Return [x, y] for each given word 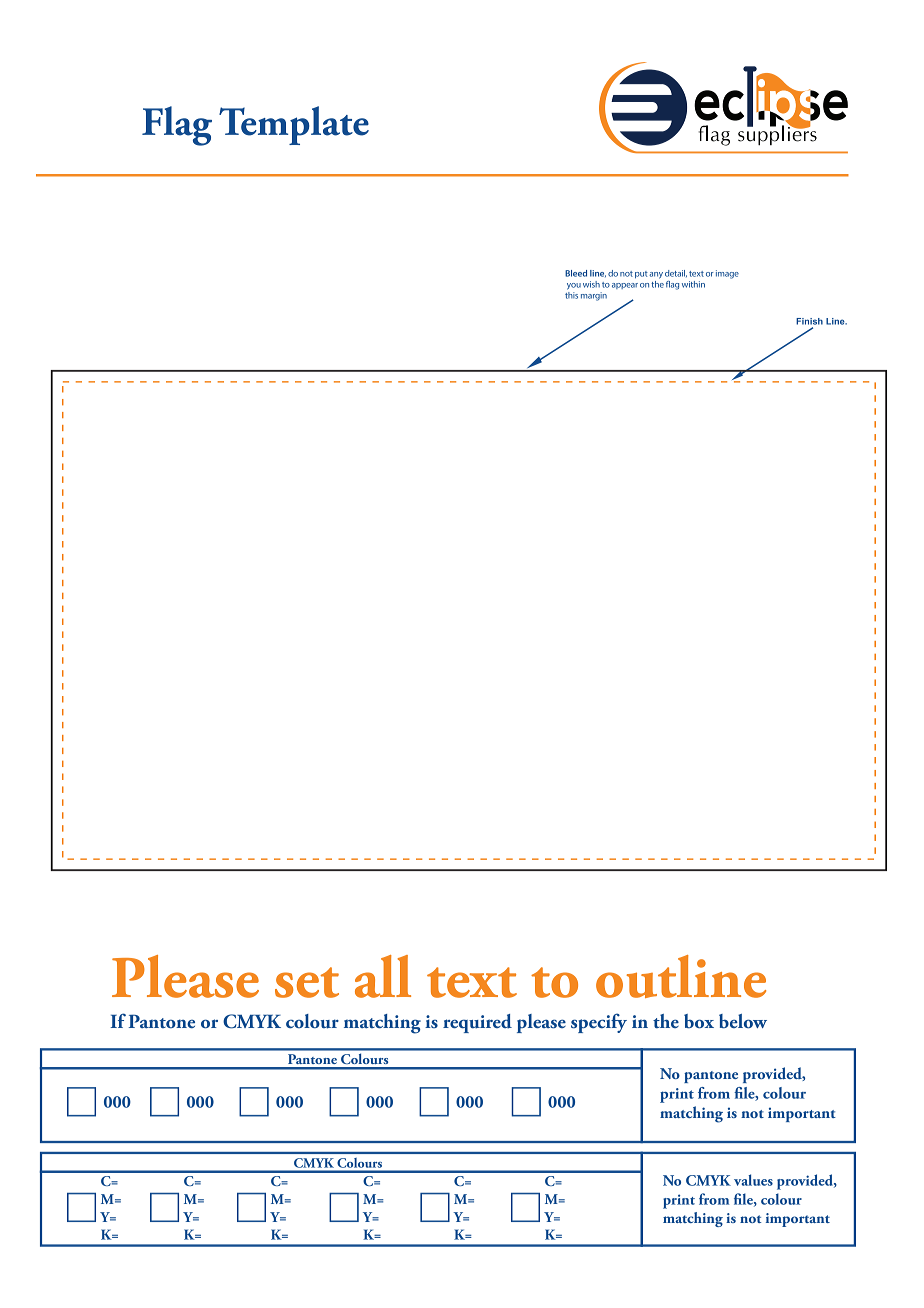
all [383, 976]
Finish [809, 321]
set [307, 982]
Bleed [576, 273]
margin [594, 296]
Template [294, 125]
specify [599, 1023]
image [727, 274]
